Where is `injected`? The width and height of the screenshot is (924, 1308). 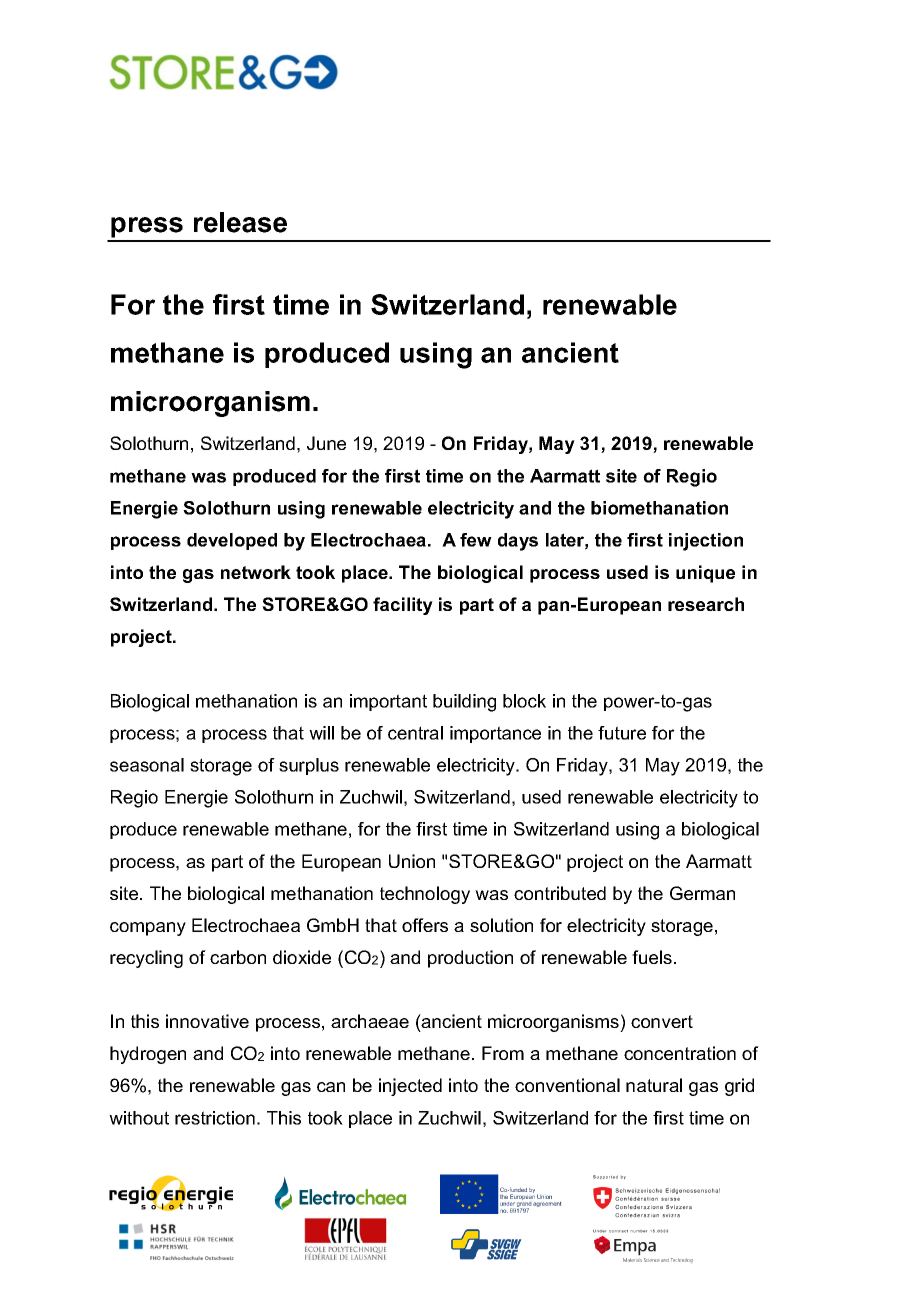
injected is located at coordinates (410, 1087).
